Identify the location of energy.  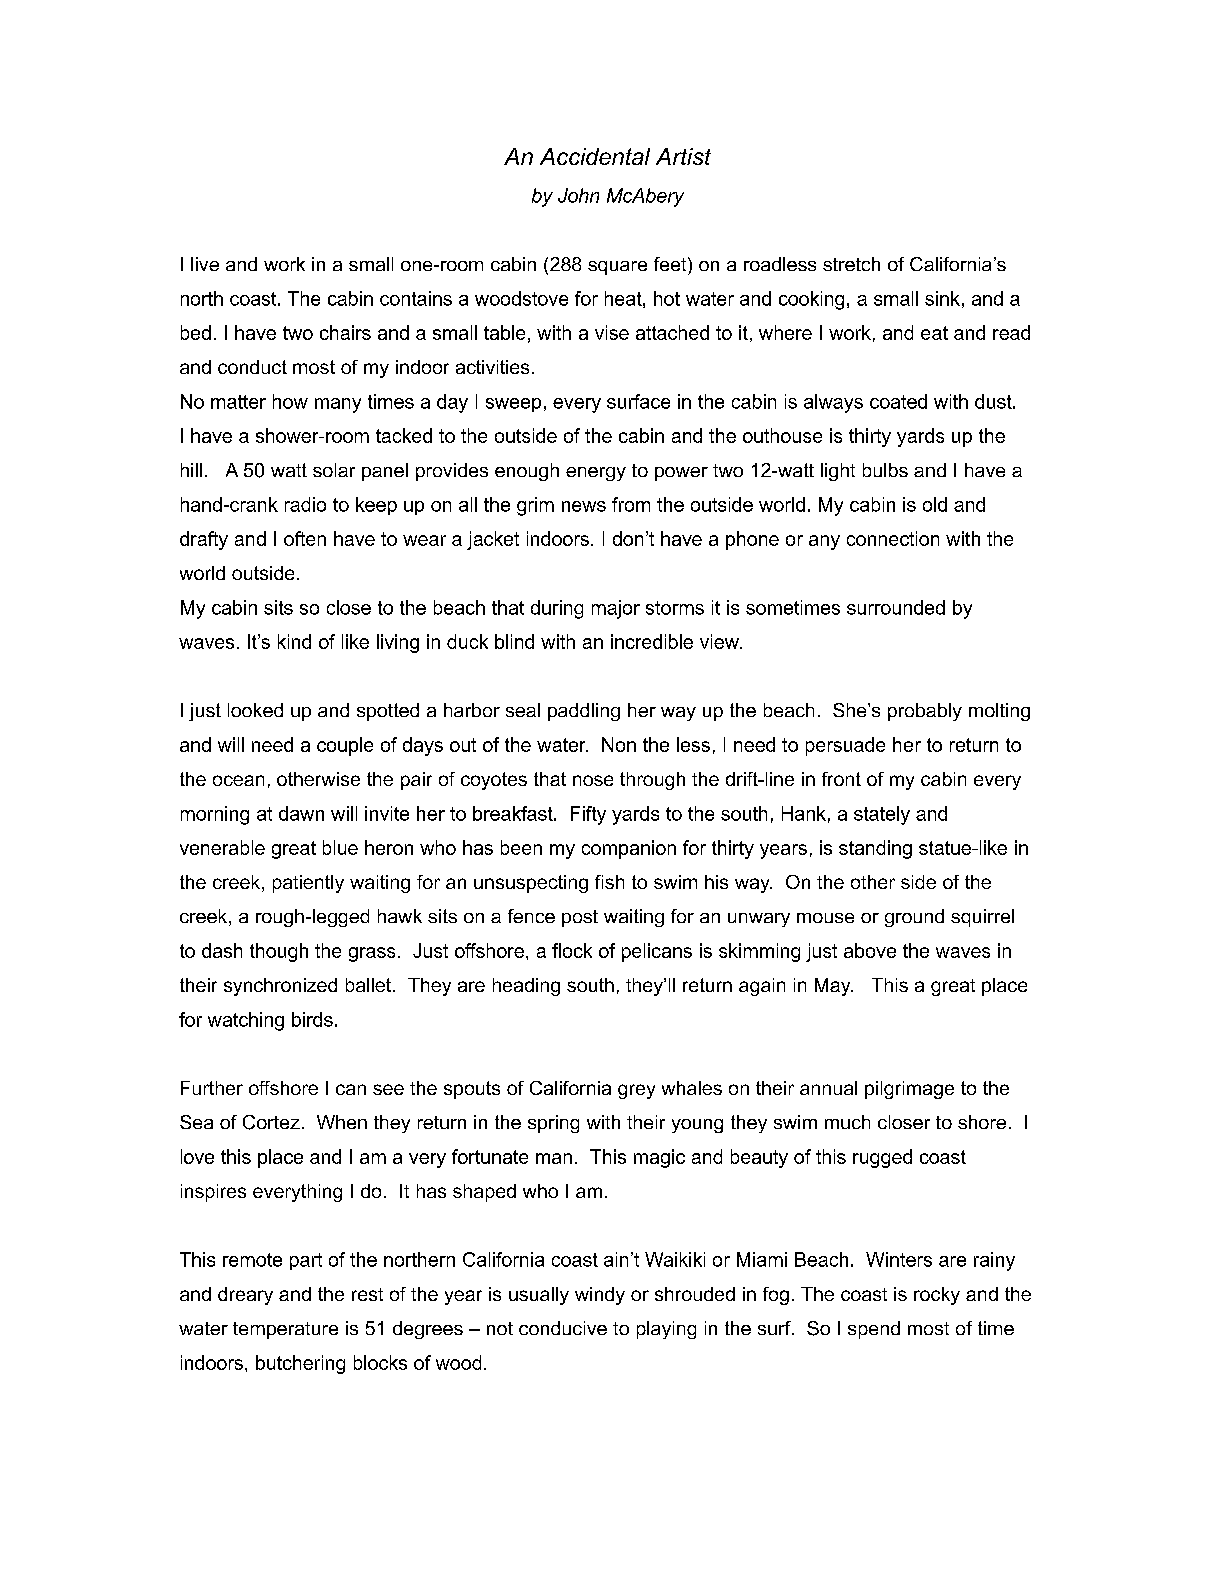
(596, 474).
